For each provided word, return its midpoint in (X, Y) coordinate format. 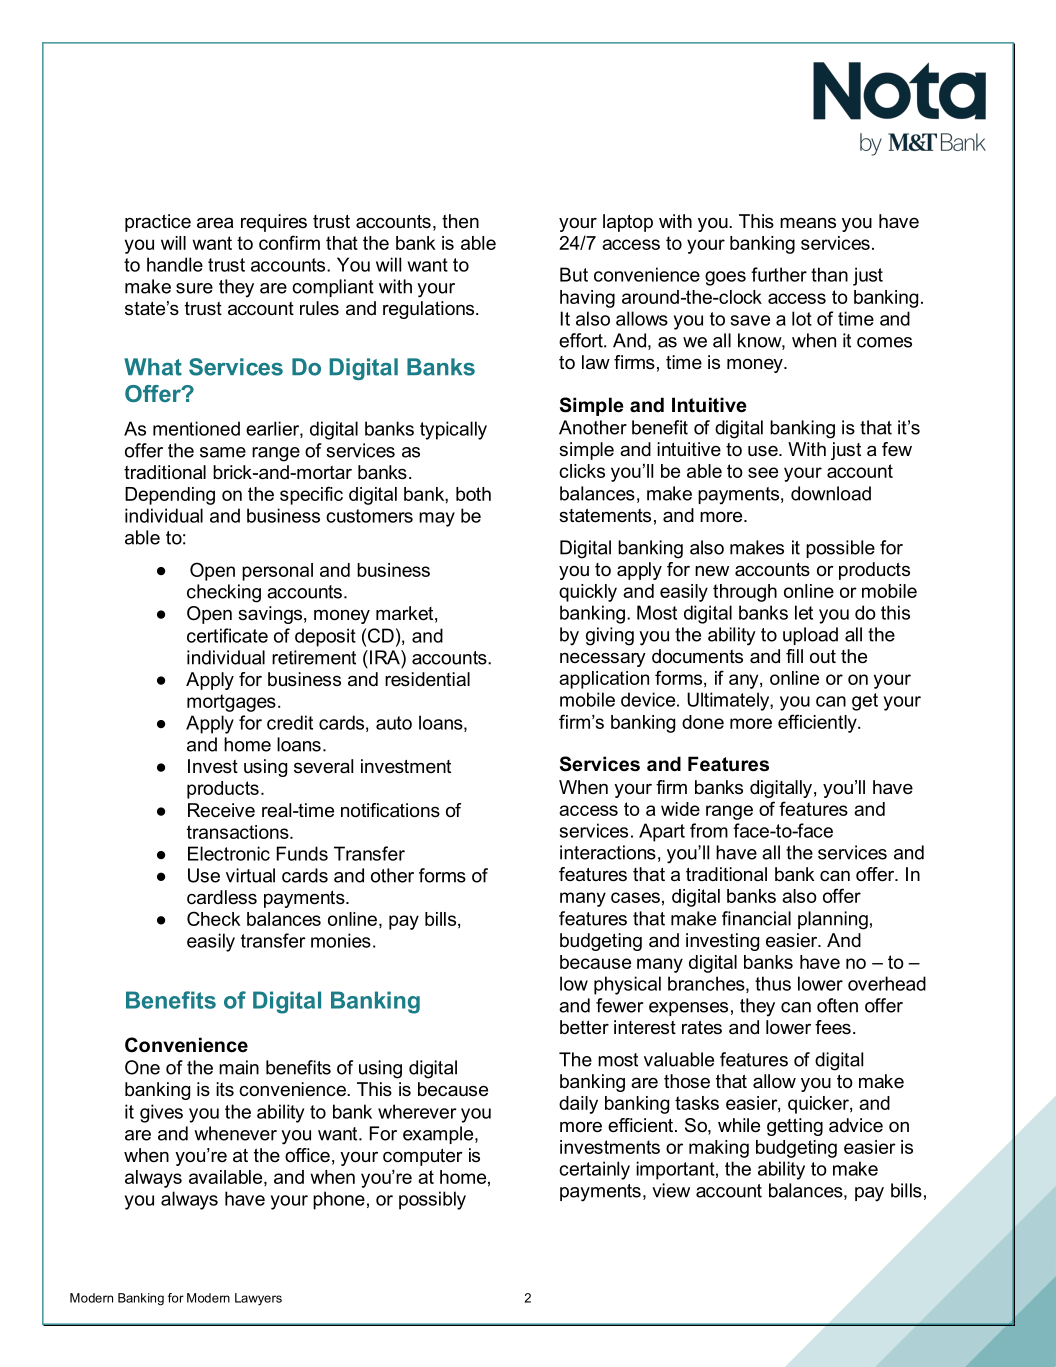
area (215, 223)
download (831, 493)
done (703, 722)
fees (833, 1027)
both (473, 494)
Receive (221, 810)
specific (311, 495)
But (574, 274)
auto (394, 723)
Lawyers (258, 1299)
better (584, 1027)
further (779, 274)
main (239, 1067)
